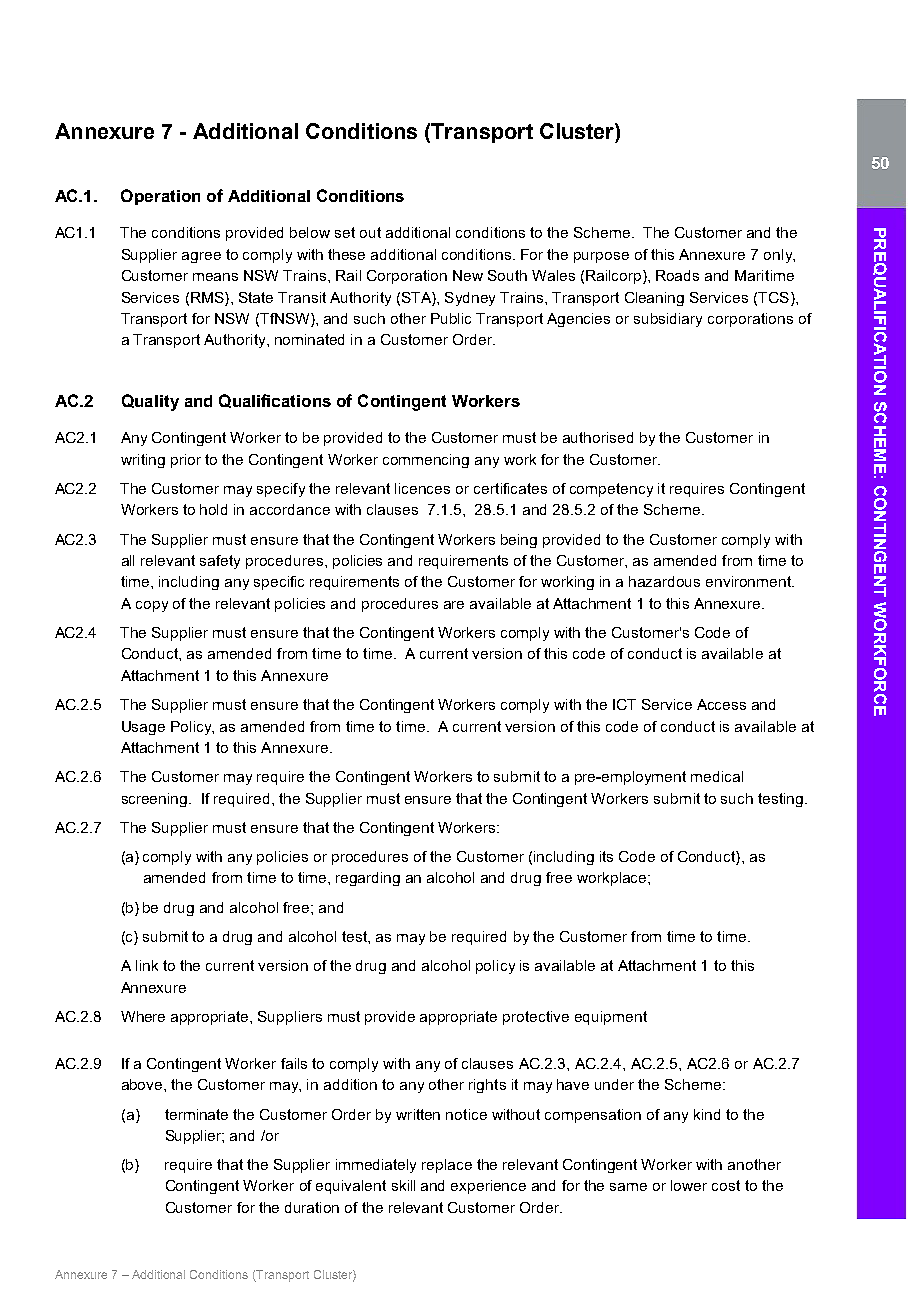 This document has width=924, height=1308. What do you see at coordinates (677, 275) in the document?
I see `Roads` at bounding box center [677, 275].
